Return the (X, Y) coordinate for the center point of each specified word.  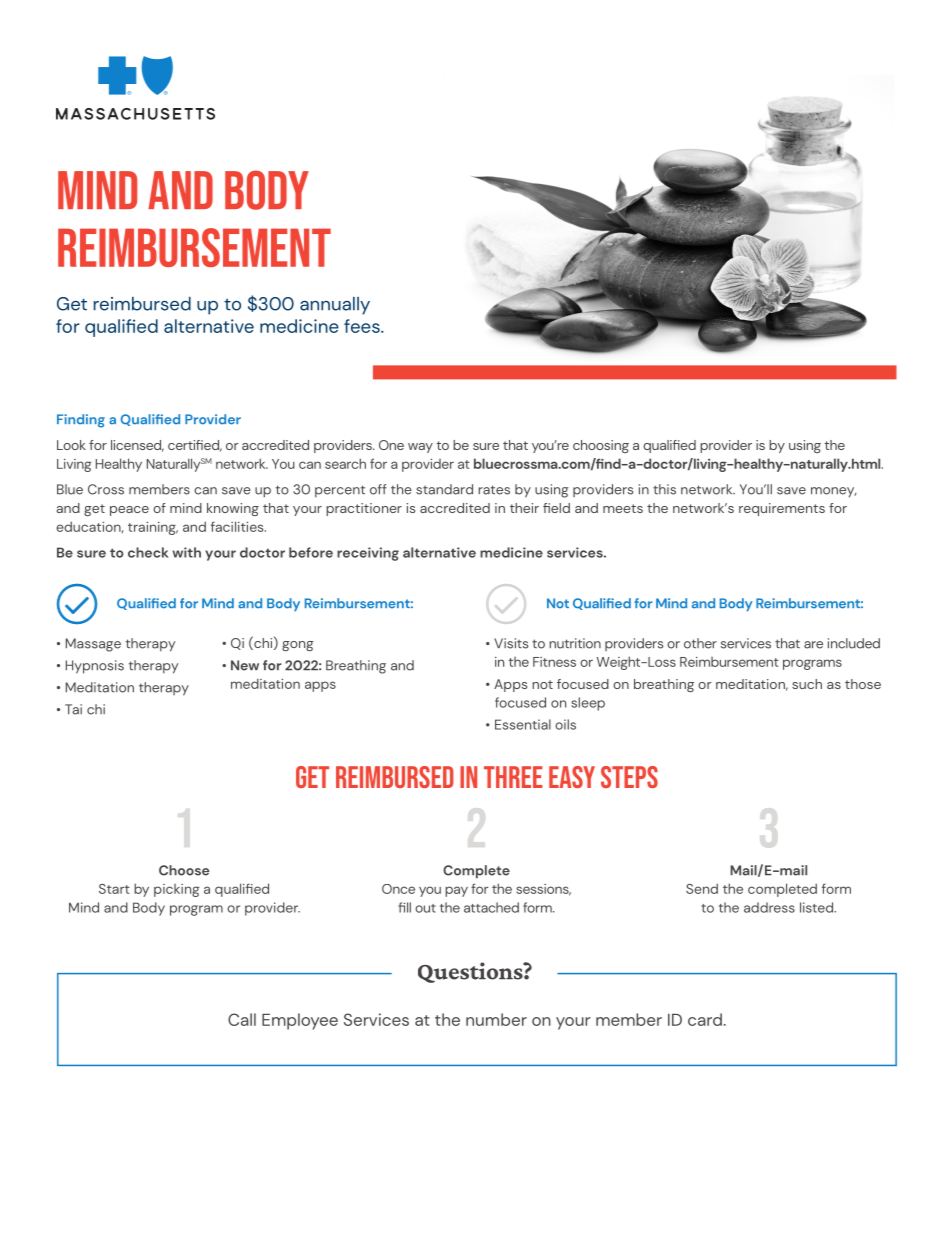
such (807, 684)
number (496, 1019)
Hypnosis (95, 667)
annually (335, 306)
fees (363, 326)
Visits (511, 643)
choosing (601, 446)
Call (242, 1019)
